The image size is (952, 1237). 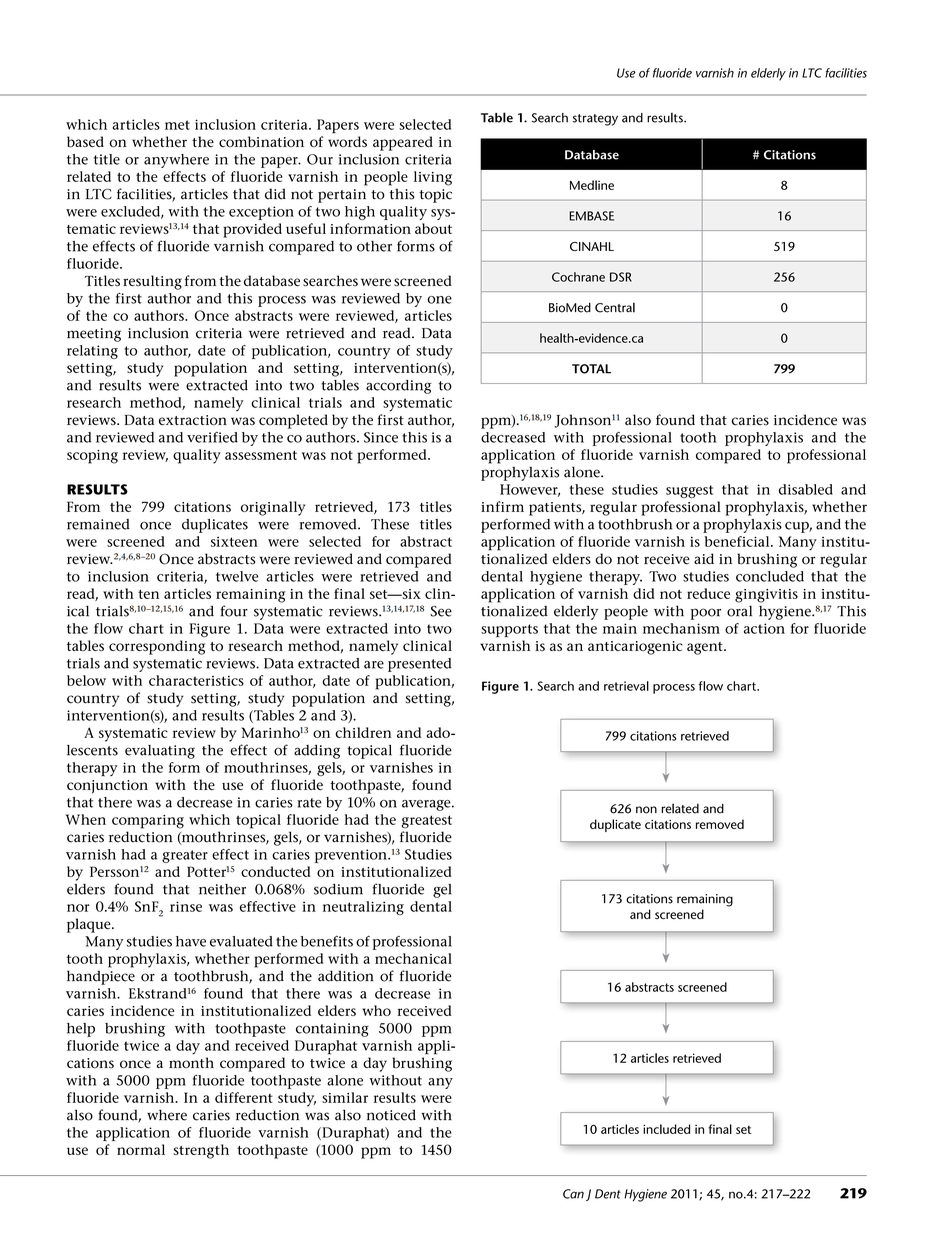 What do you see at coordinates (626, 686) in the screenshot?
I see `retrieval` at bounding box center [626, 686].
